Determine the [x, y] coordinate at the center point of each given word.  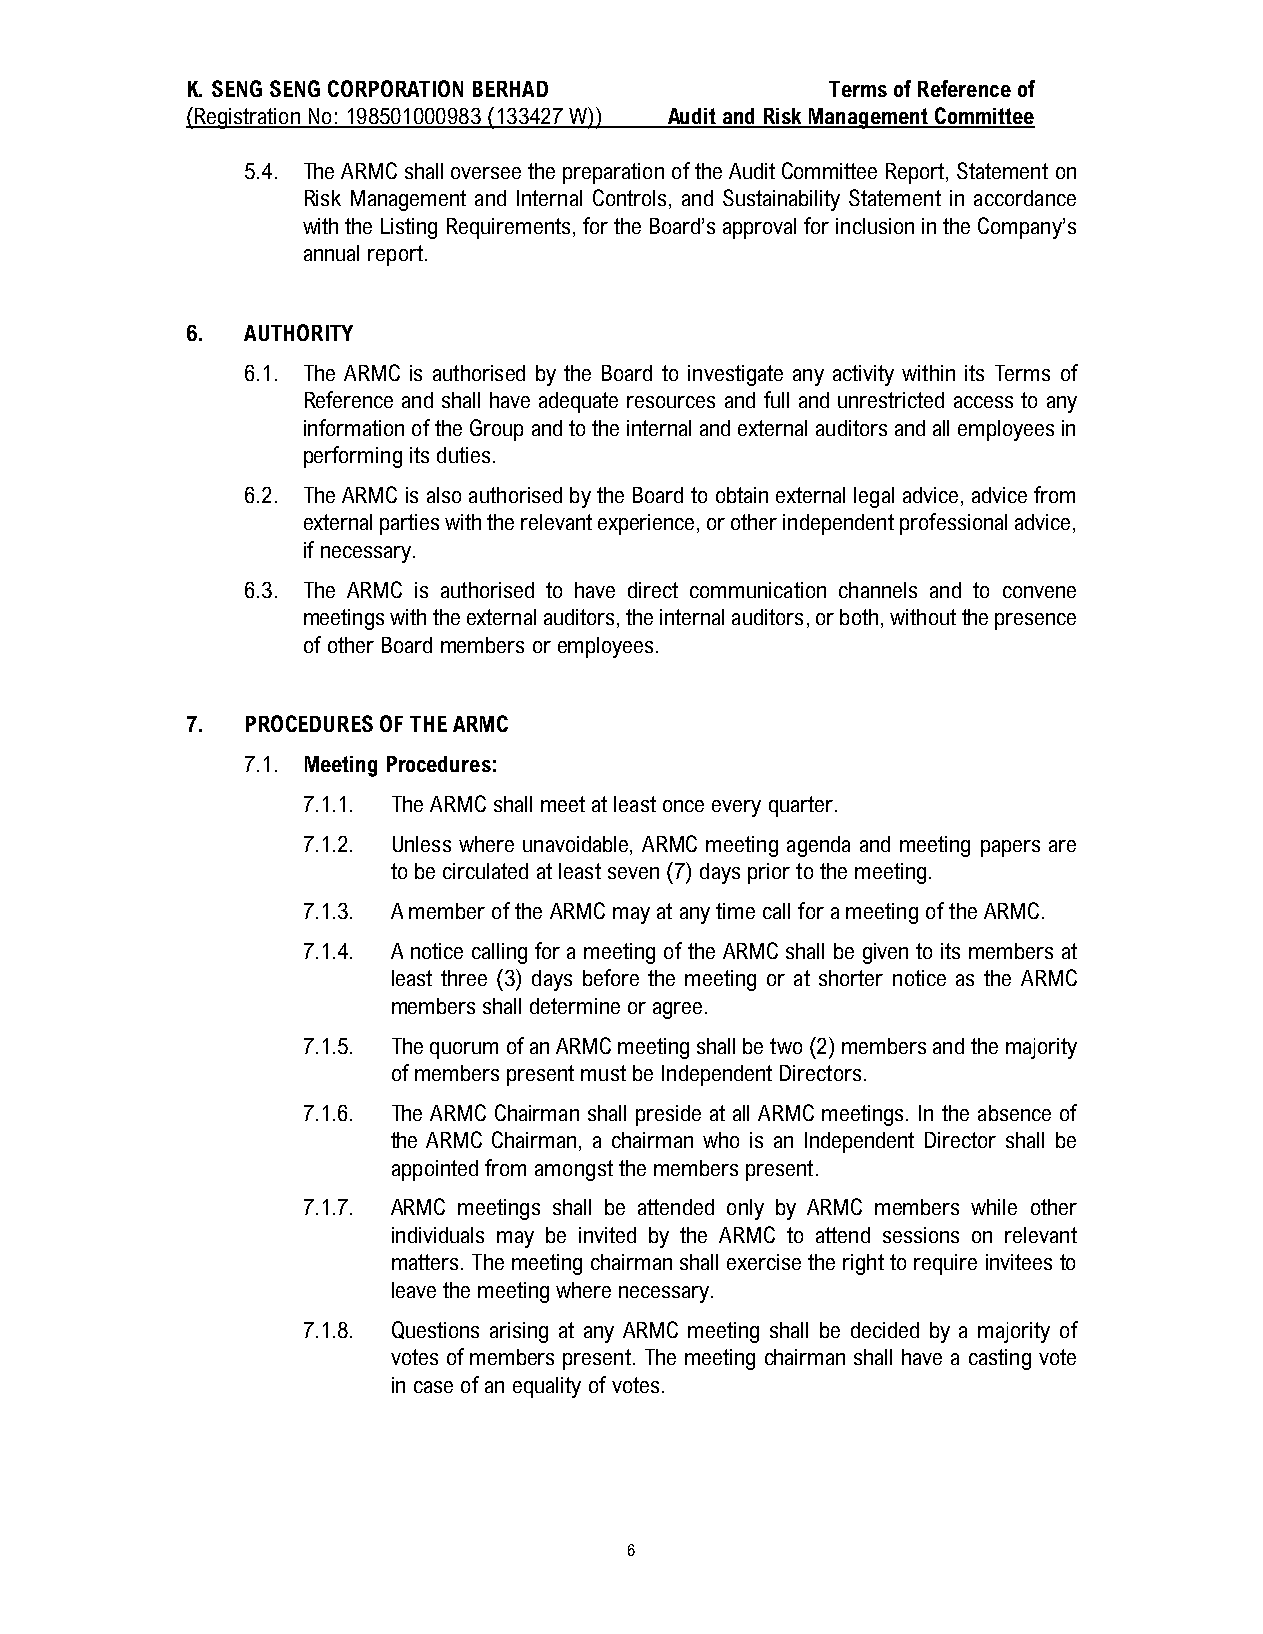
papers [1010, 848]
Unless [422, 844]
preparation [613, 173]
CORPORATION [395, 88]
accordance [1025, 198]
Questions [435, 1330]
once [683, 806]
